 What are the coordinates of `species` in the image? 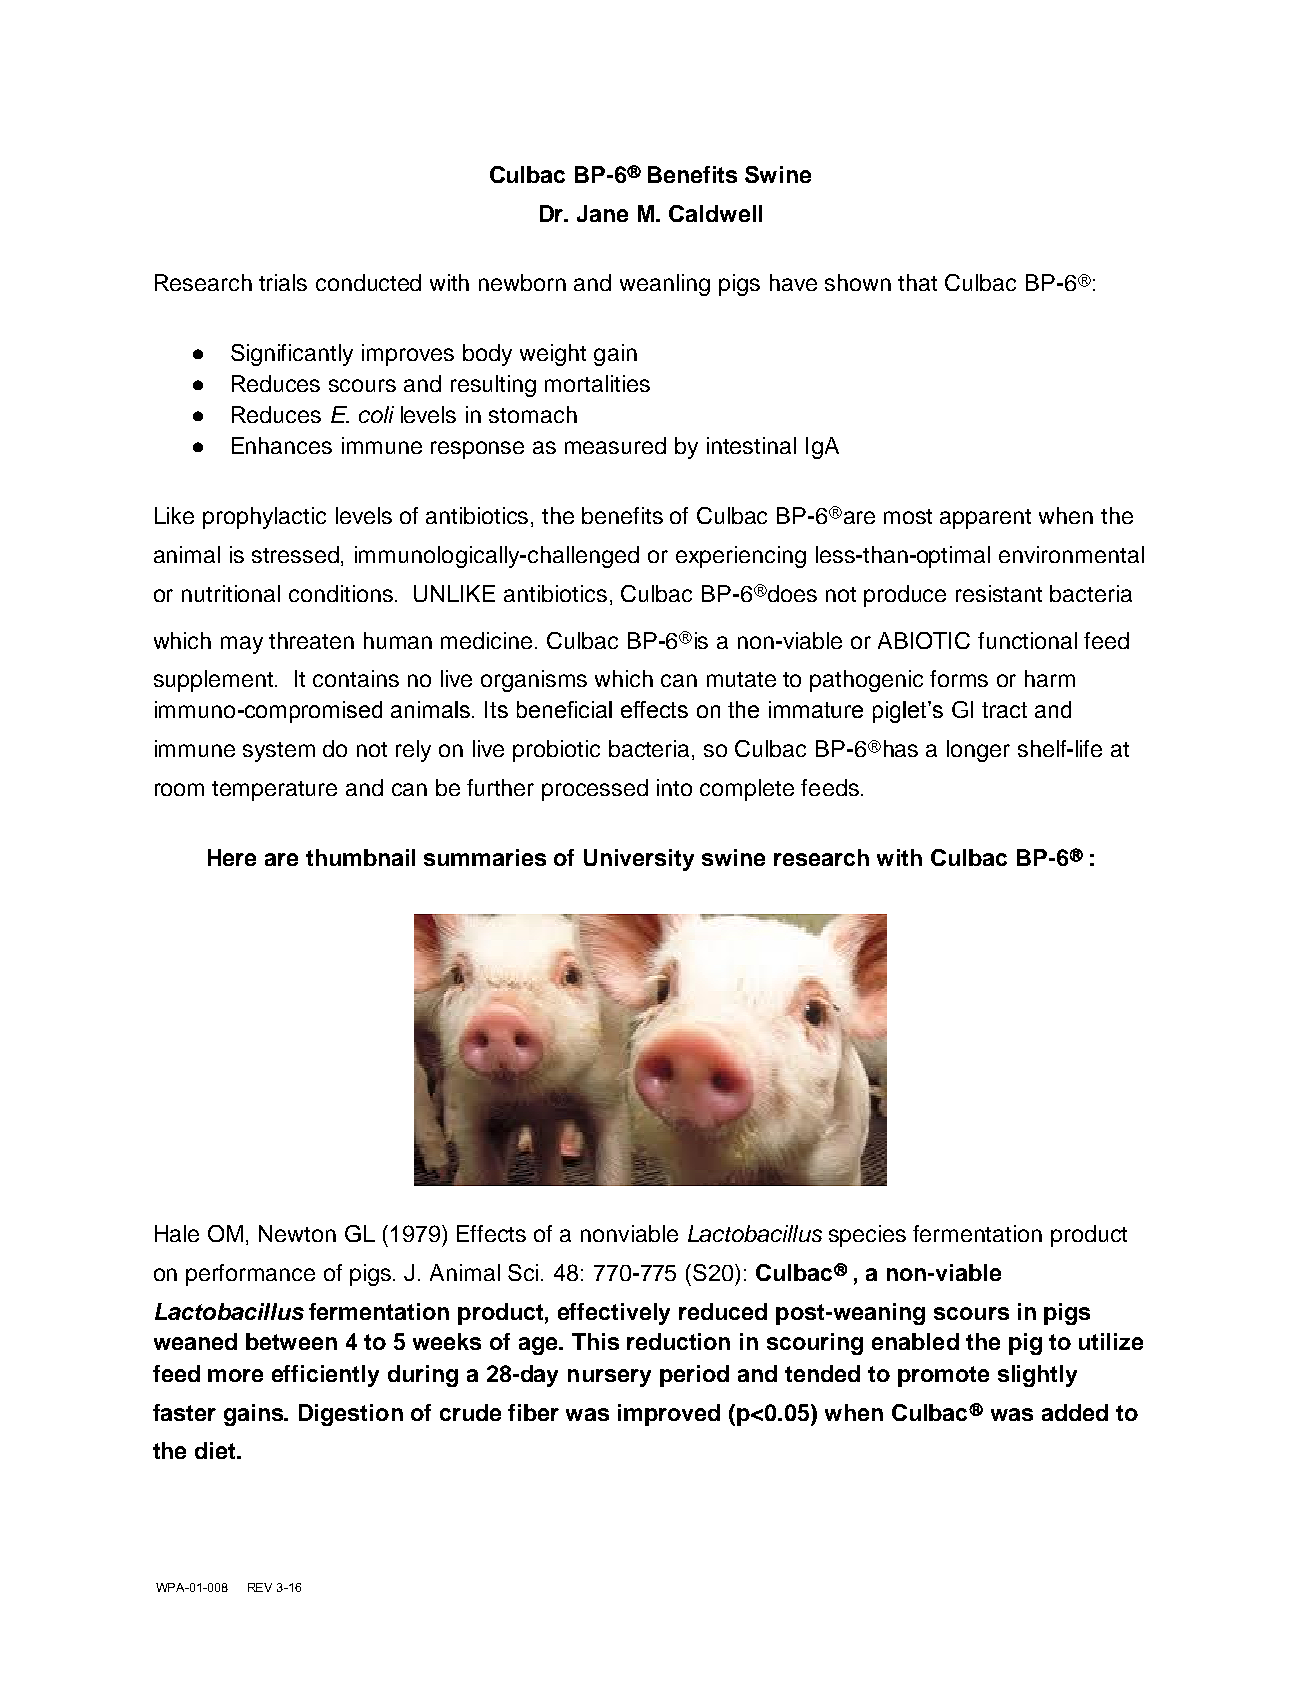 It's located at (867, 1236).
